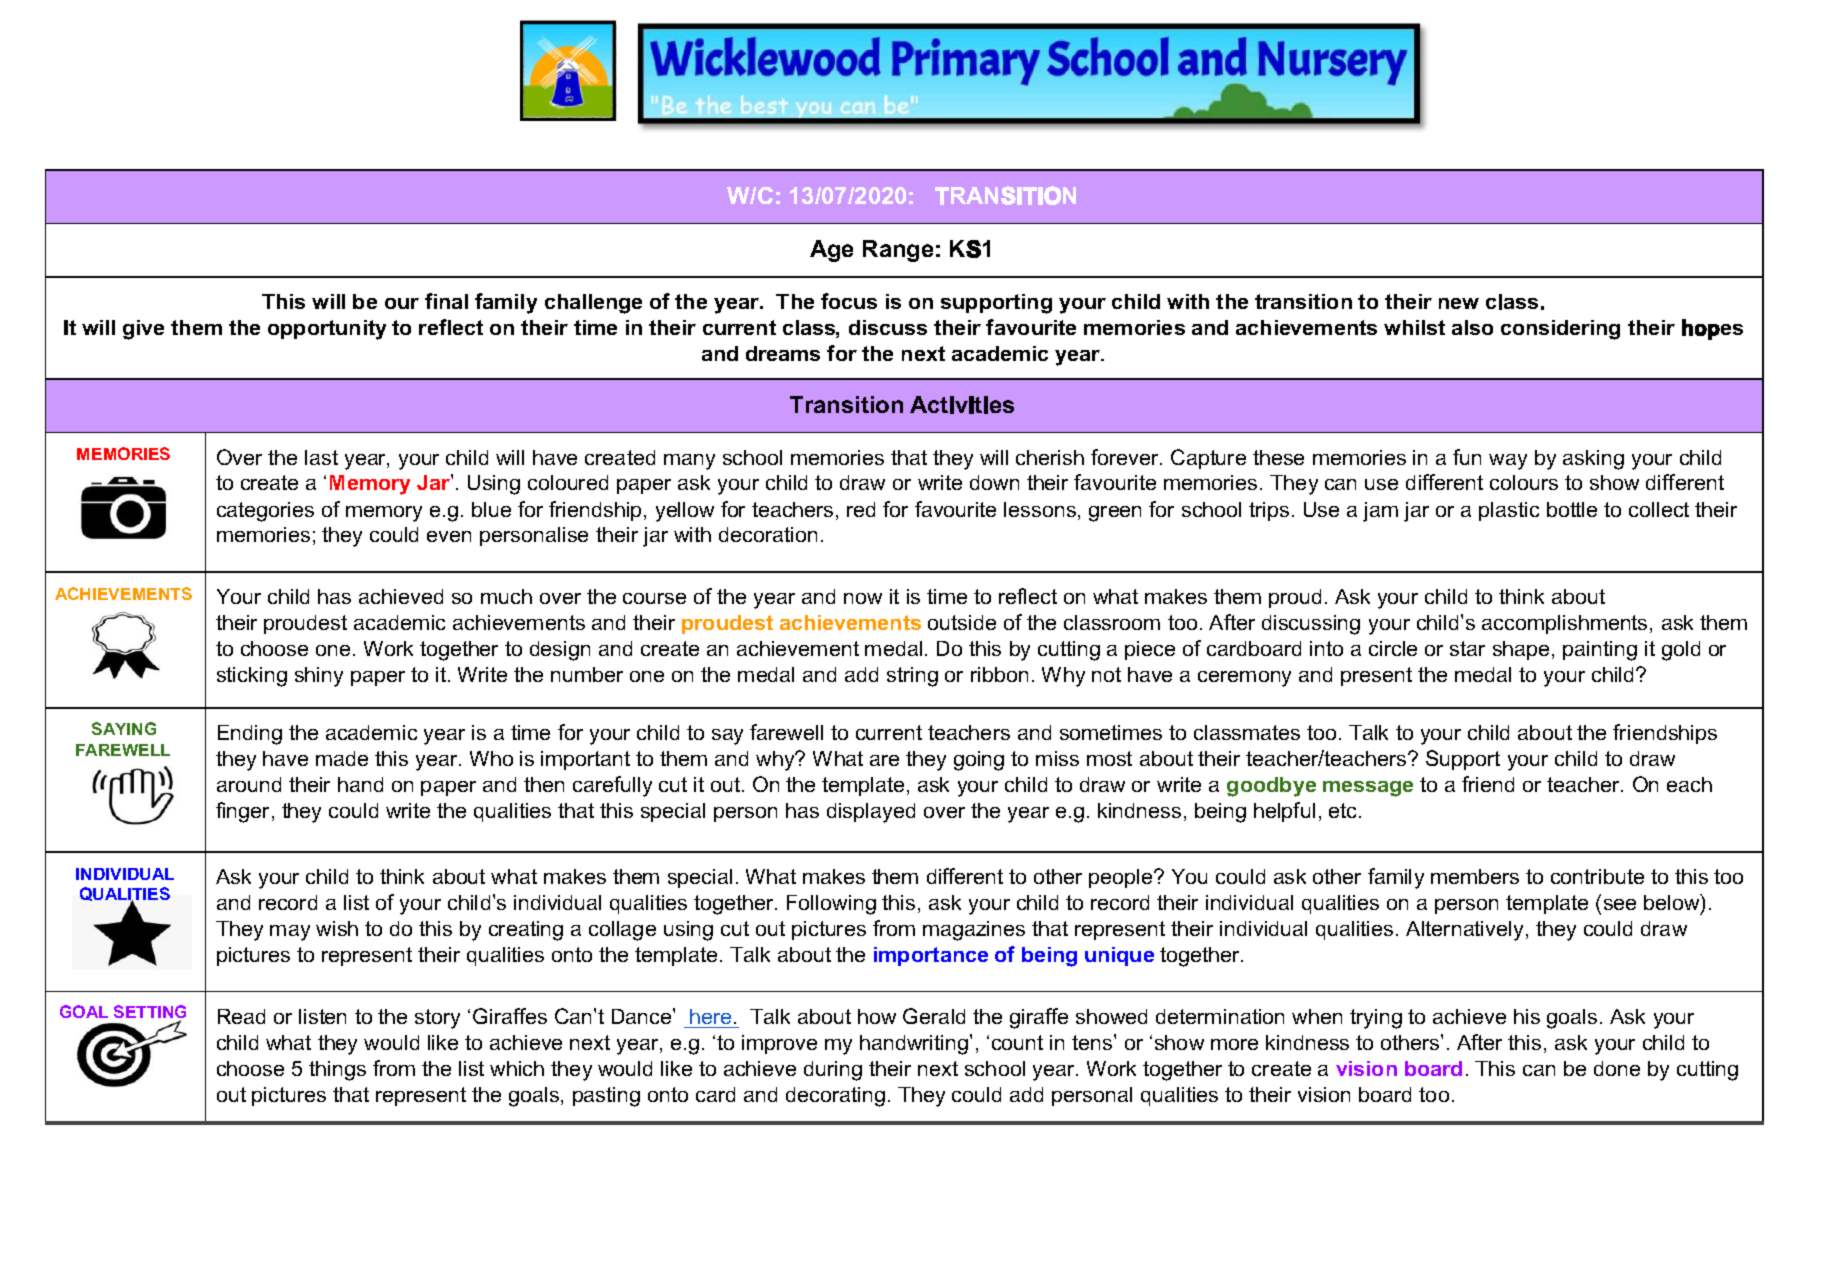 The width and height of the page is (1821, 1288). Describe the element at coordinates (337, 1071) in the page. I see `things` at that location.
